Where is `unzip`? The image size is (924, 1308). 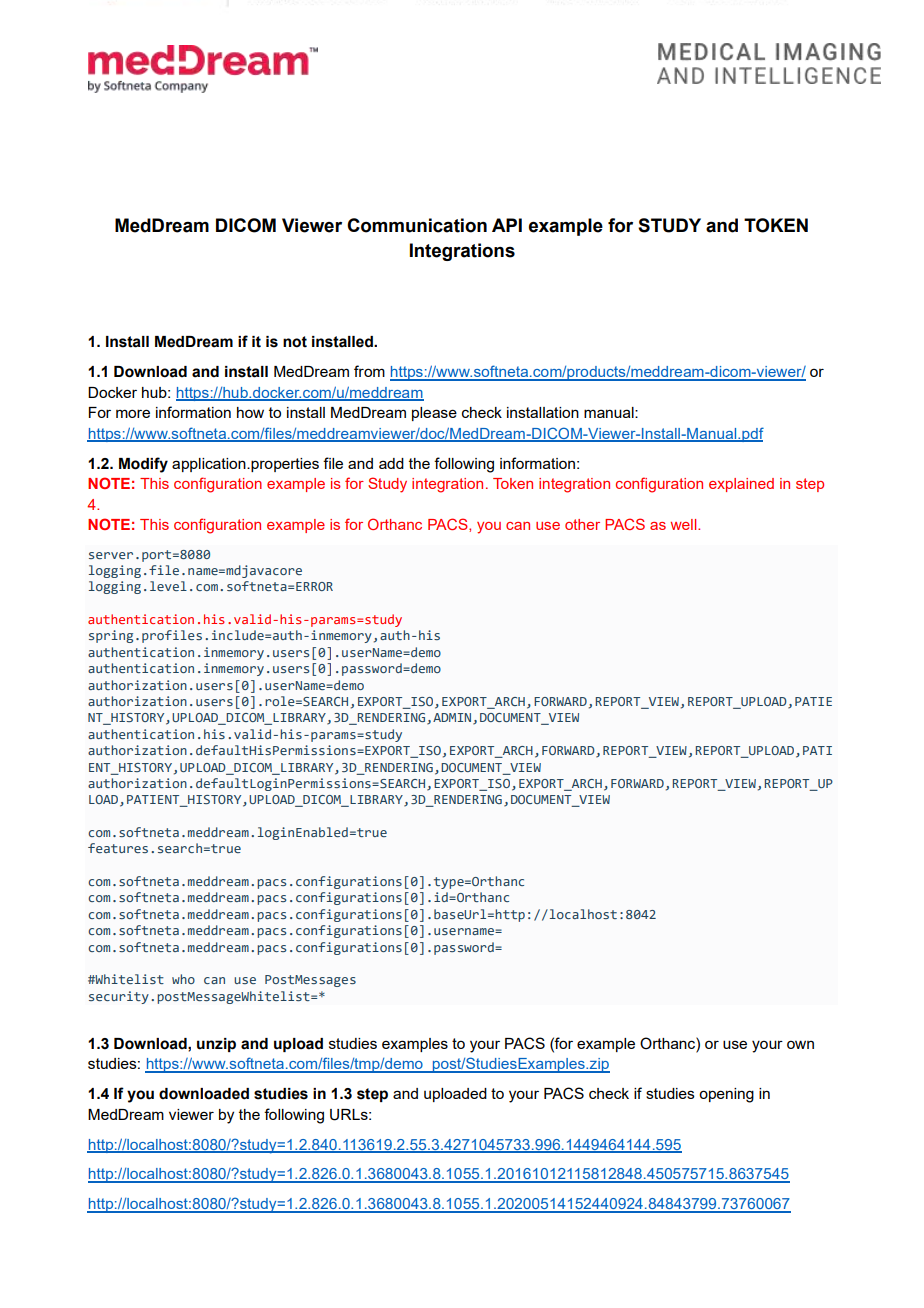 unzip is located at coordinates (216, 1045).
